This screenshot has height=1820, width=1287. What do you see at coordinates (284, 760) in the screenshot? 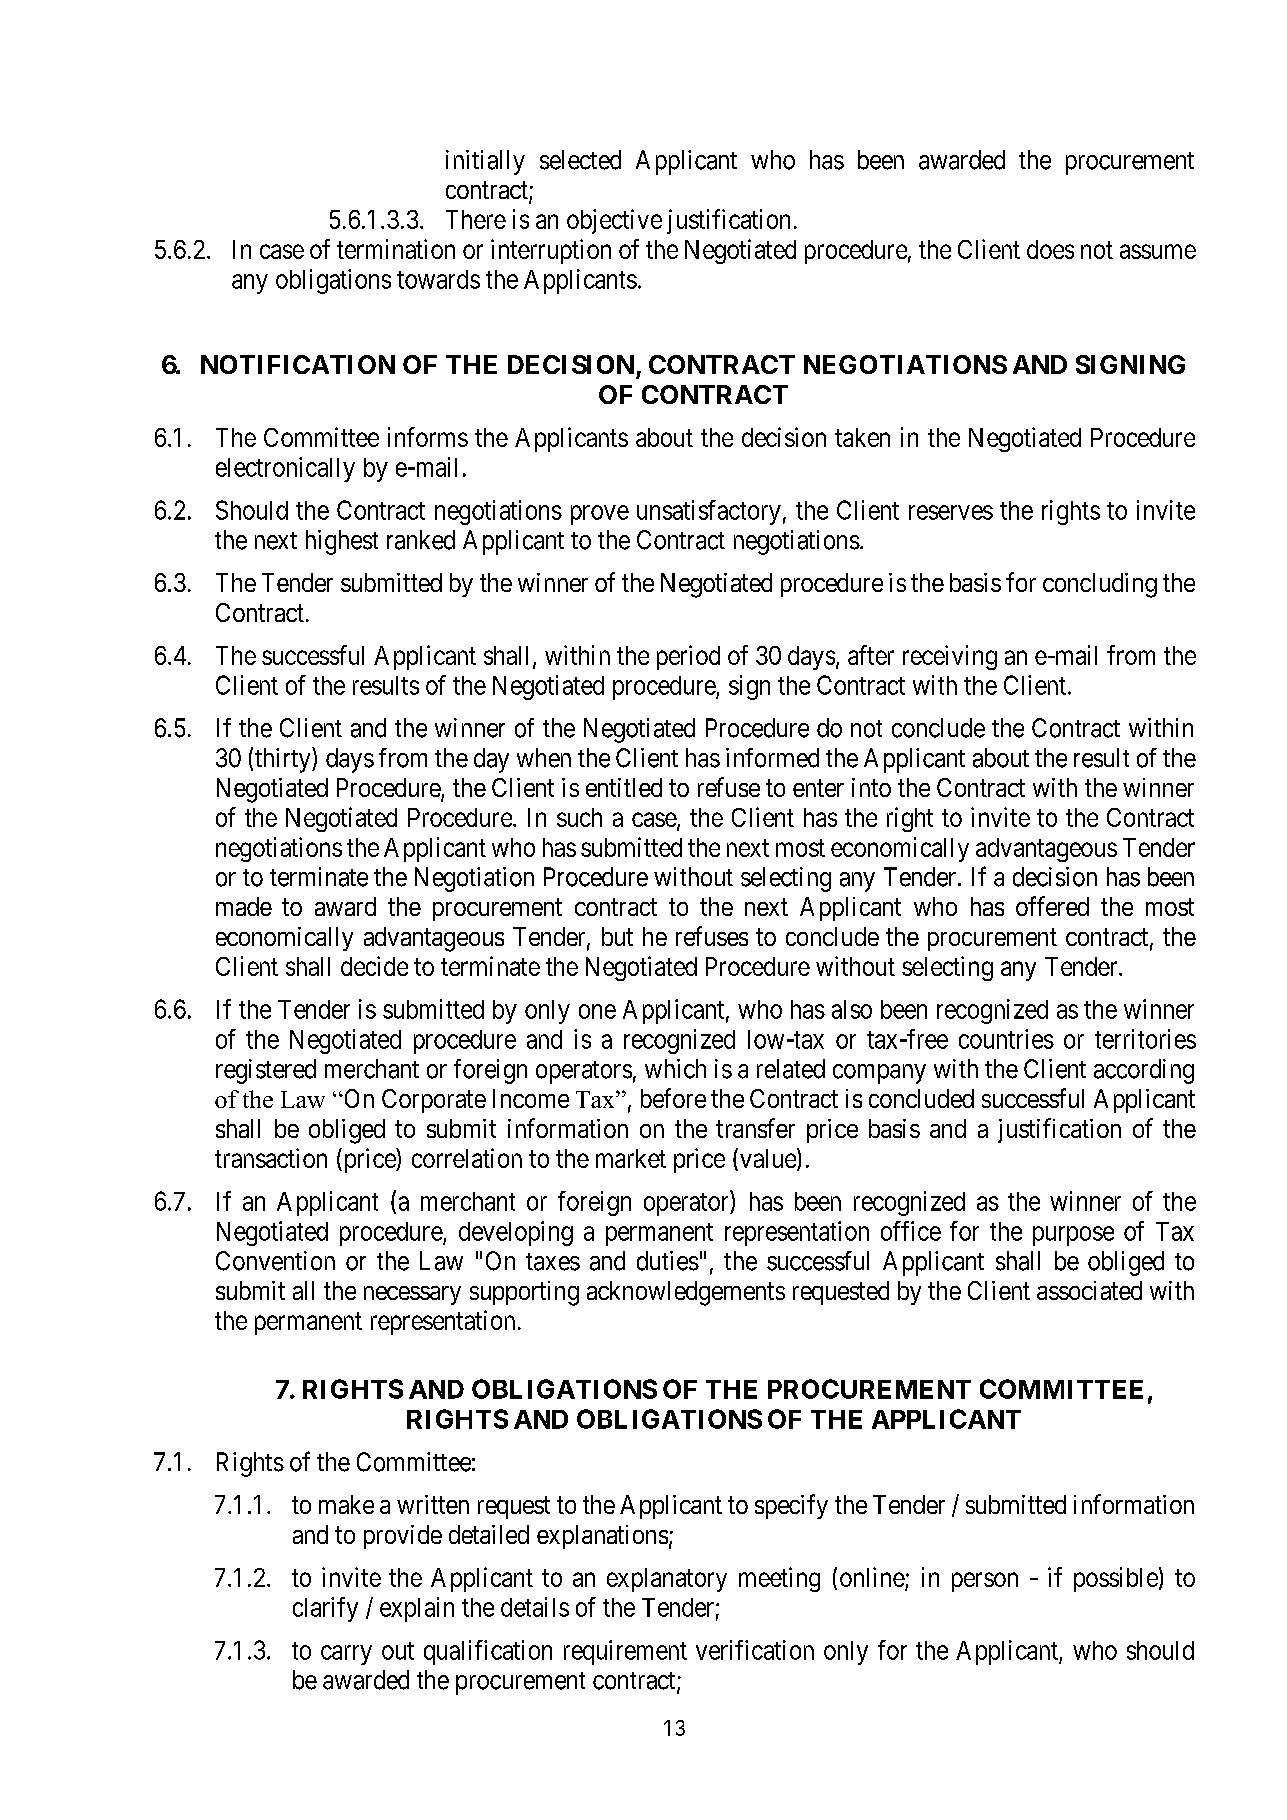
I see `thirty` at bounding box center [284, 760].
